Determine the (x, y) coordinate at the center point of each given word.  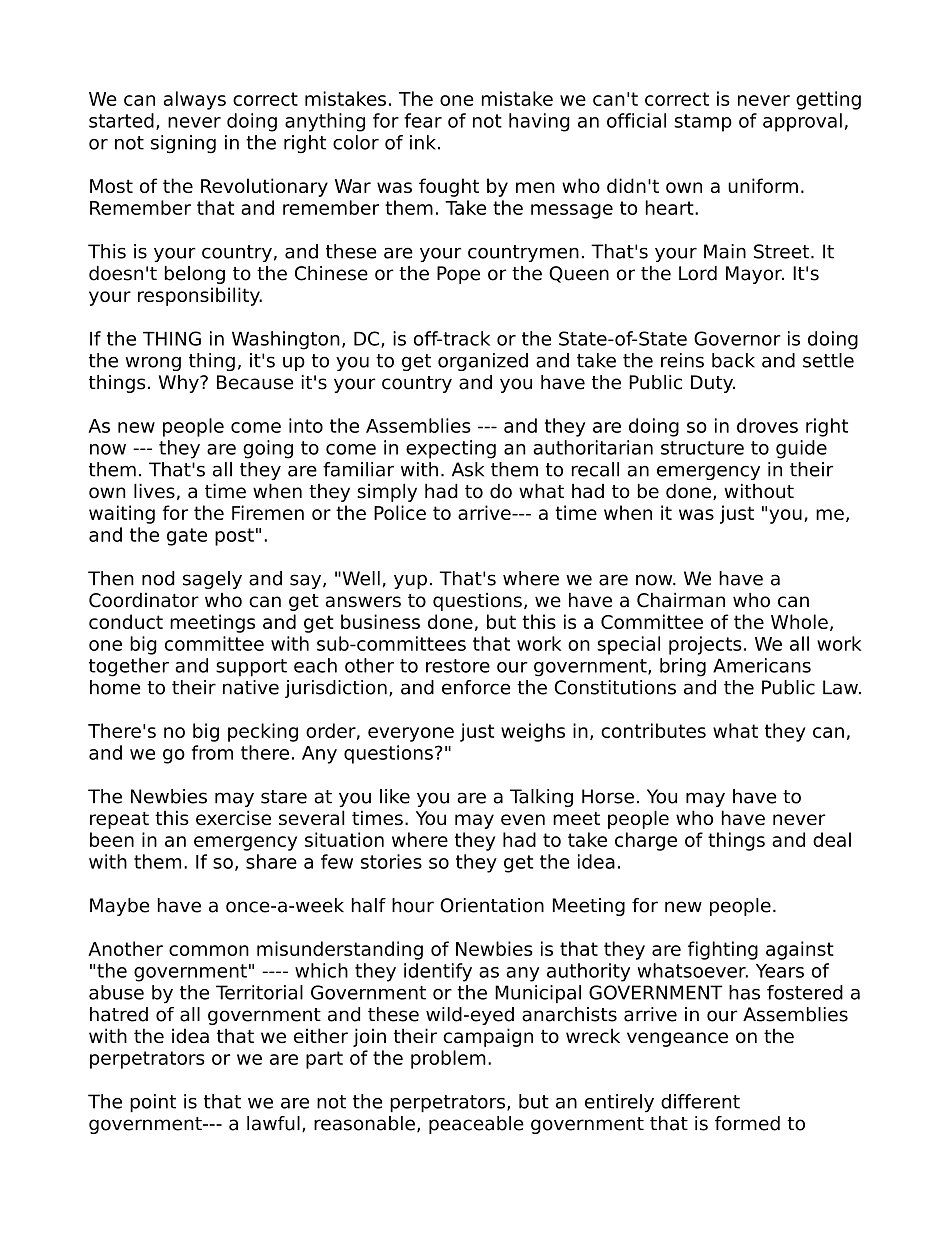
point (153, 1103)
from (212, 752)
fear (423, 120)
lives (154, 491)
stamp (703, 123)
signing (183, 144)
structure (702, 448)
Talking (541, 798)
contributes (653, 730)
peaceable (476, 1125)
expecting (451, 449)
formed (747, 1123)
